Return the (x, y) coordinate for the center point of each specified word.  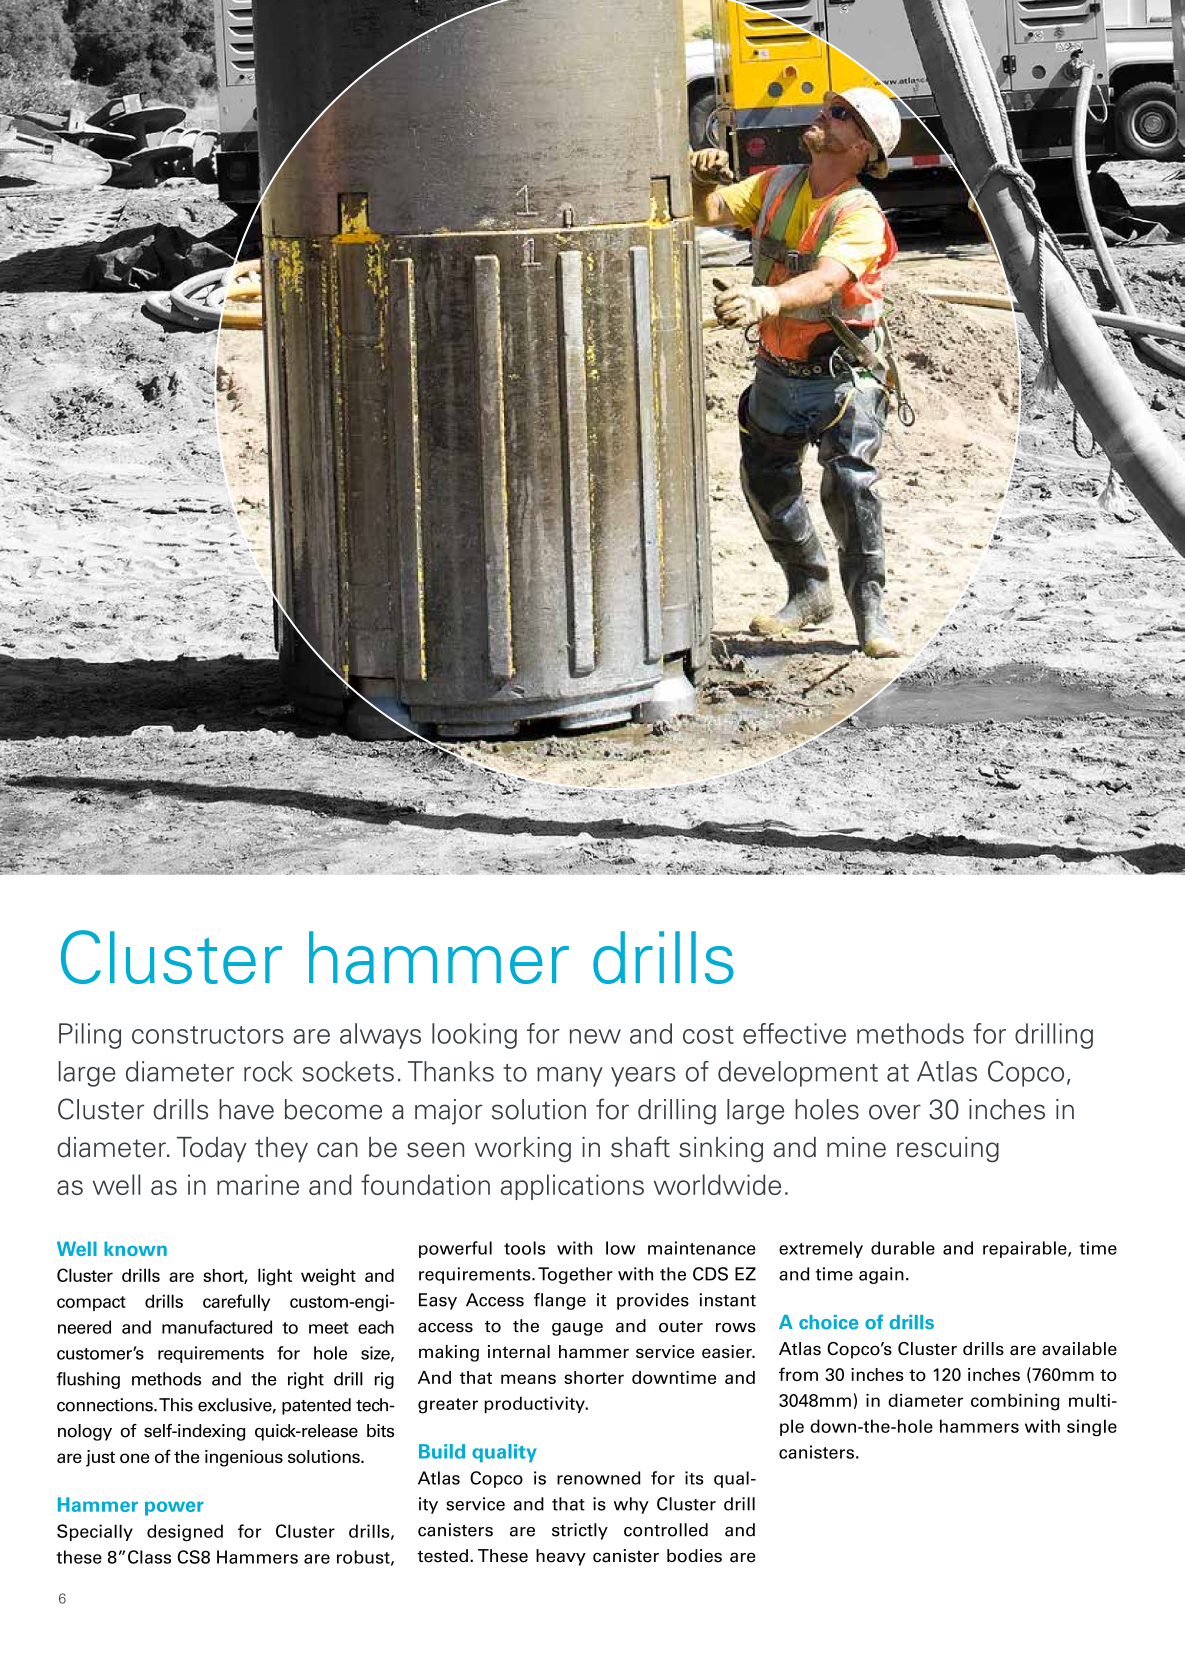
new (595, 1036)
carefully (236, 1302)
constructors (208, 1035)
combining (1015, 1402)
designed (185, 1532)
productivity (535, 1404)
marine (258, 1184)
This (176, 1405)
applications (572, 1187)
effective (794, 1033)
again (881, 1275)
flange (560, 1301)
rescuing (948, 1150)
